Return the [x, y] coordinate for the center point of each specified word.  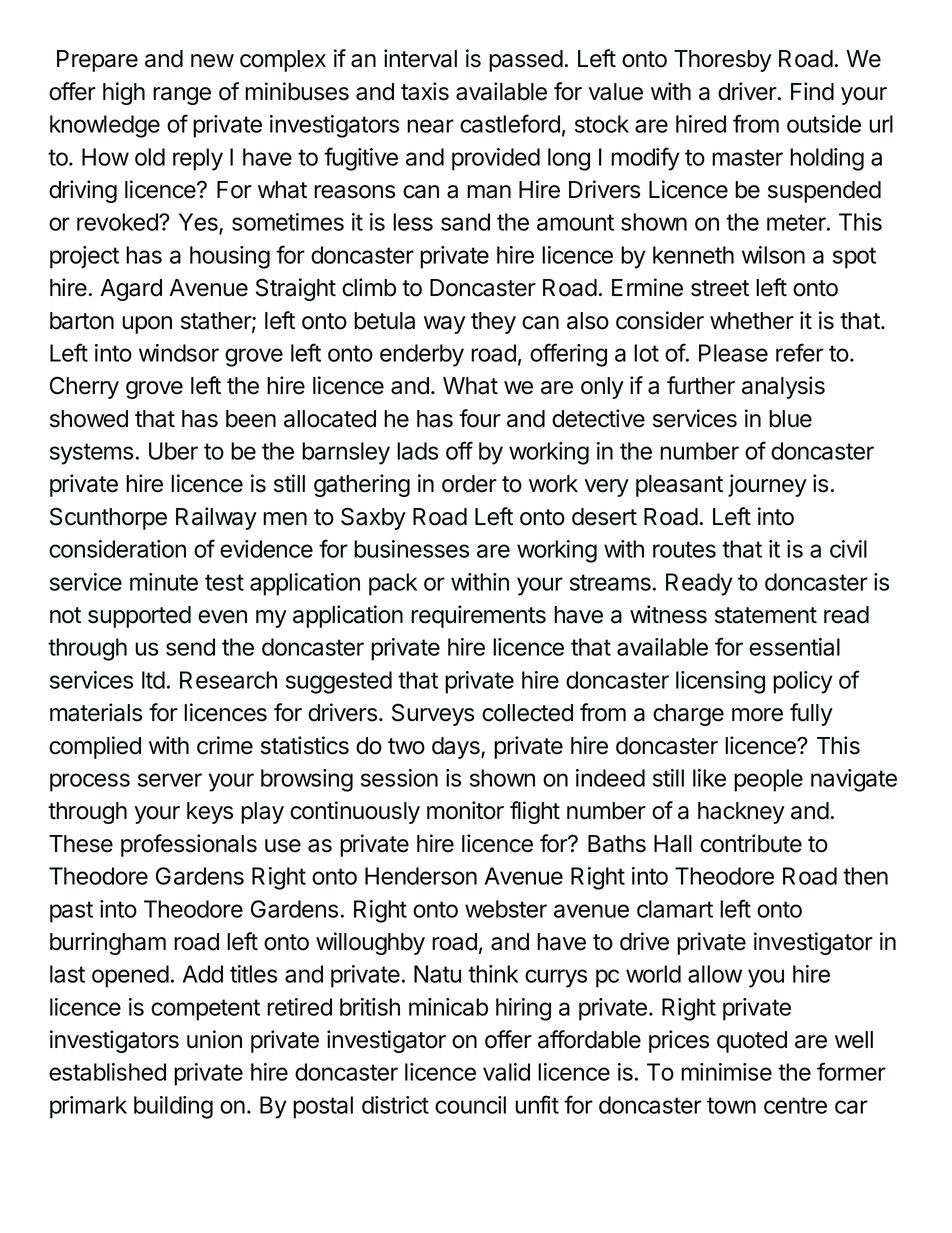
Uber [173, 451]
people [768, 780]
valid [506, 1072]
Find [812, 91]
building [173, 1107]
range [182, 96]
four [480, 418]
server [170, 780]
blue [790, 419]
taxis [425, 91]
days [457, 748]
